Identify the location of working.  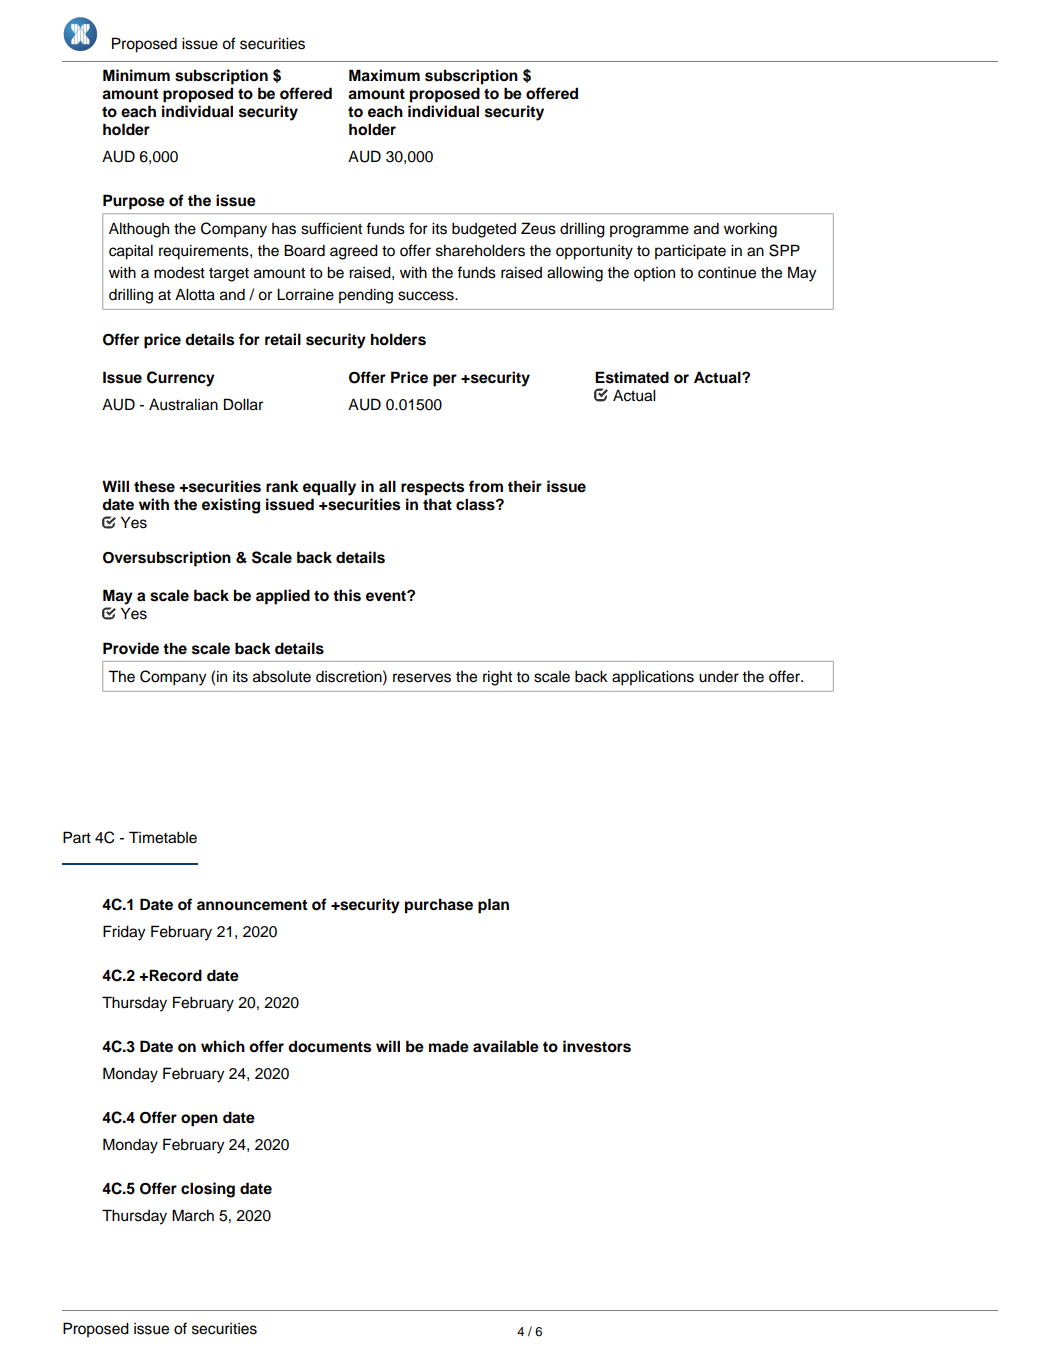
(750, 230).
